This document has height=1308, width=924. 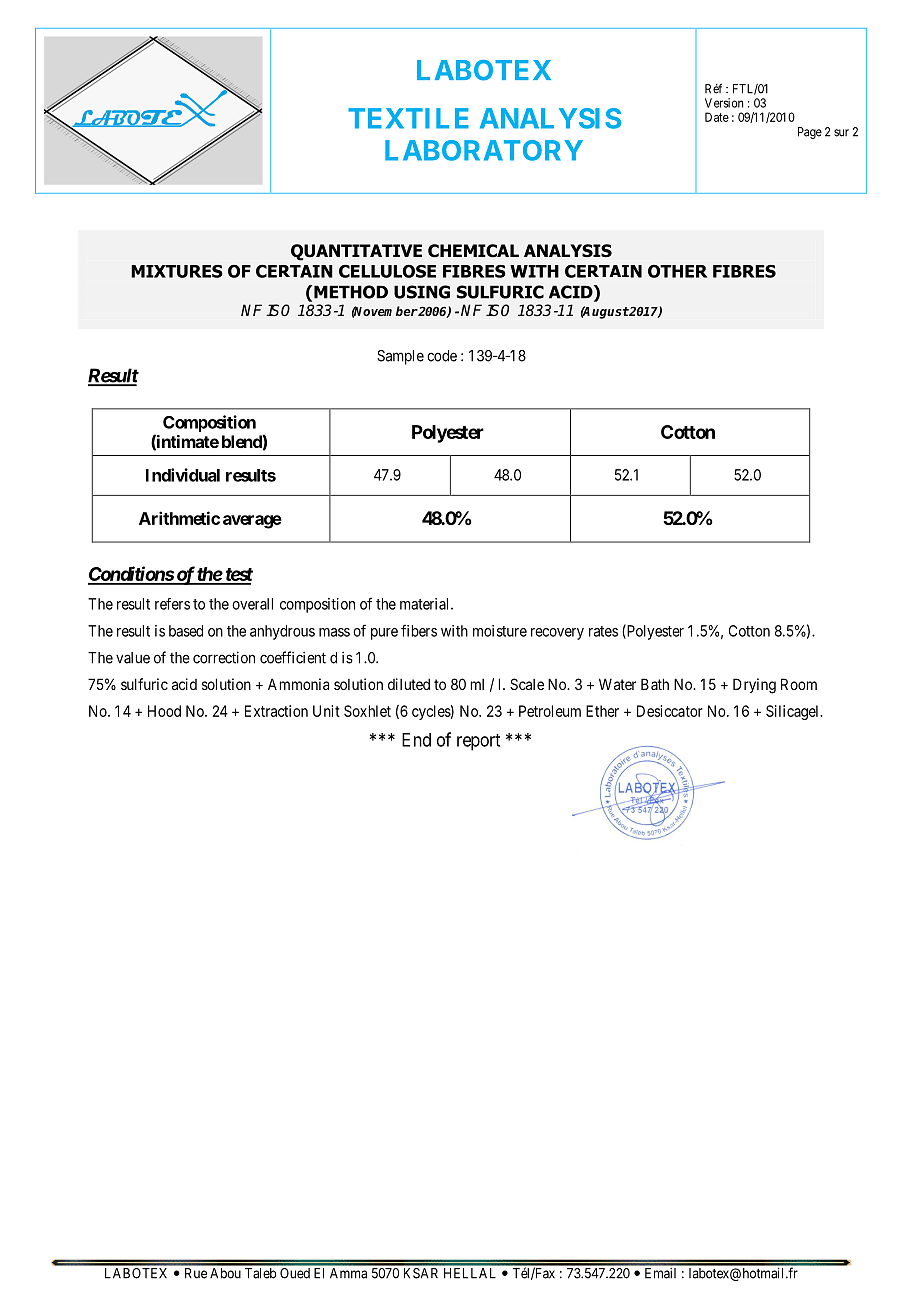 What do you see at coordinates (442, 356) in the document?
I see `code` at bounding box center [442, 356].
